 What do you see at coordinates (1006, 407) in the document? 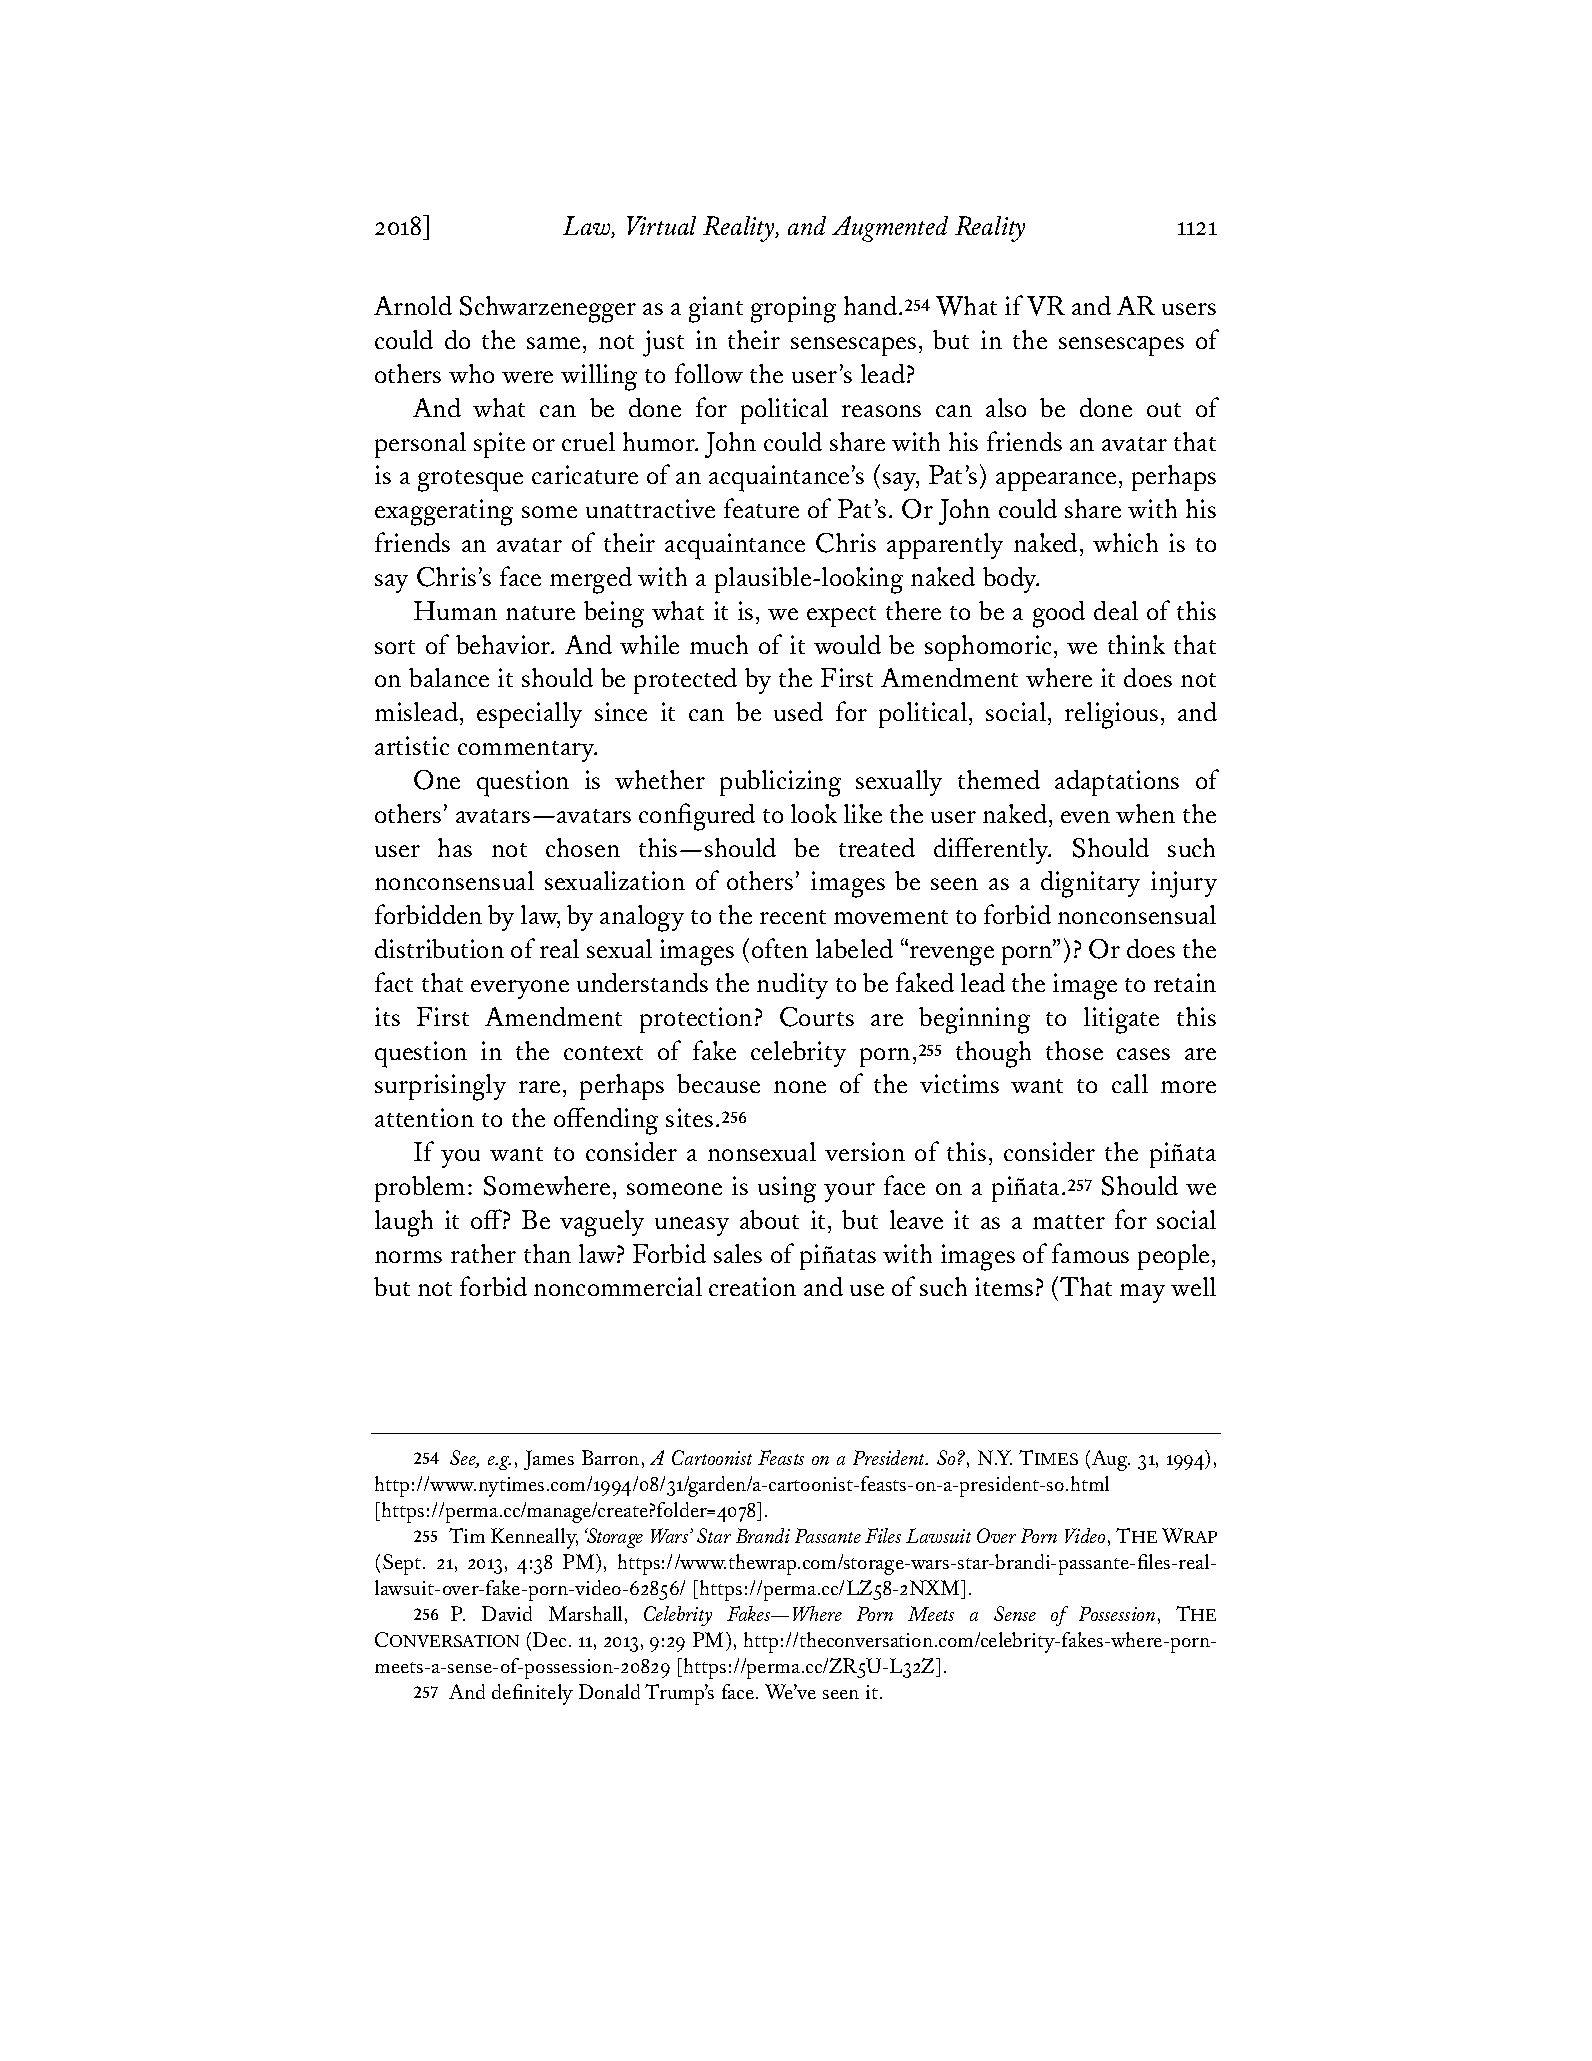
I see `also` at bounding box center [1006, 407].
